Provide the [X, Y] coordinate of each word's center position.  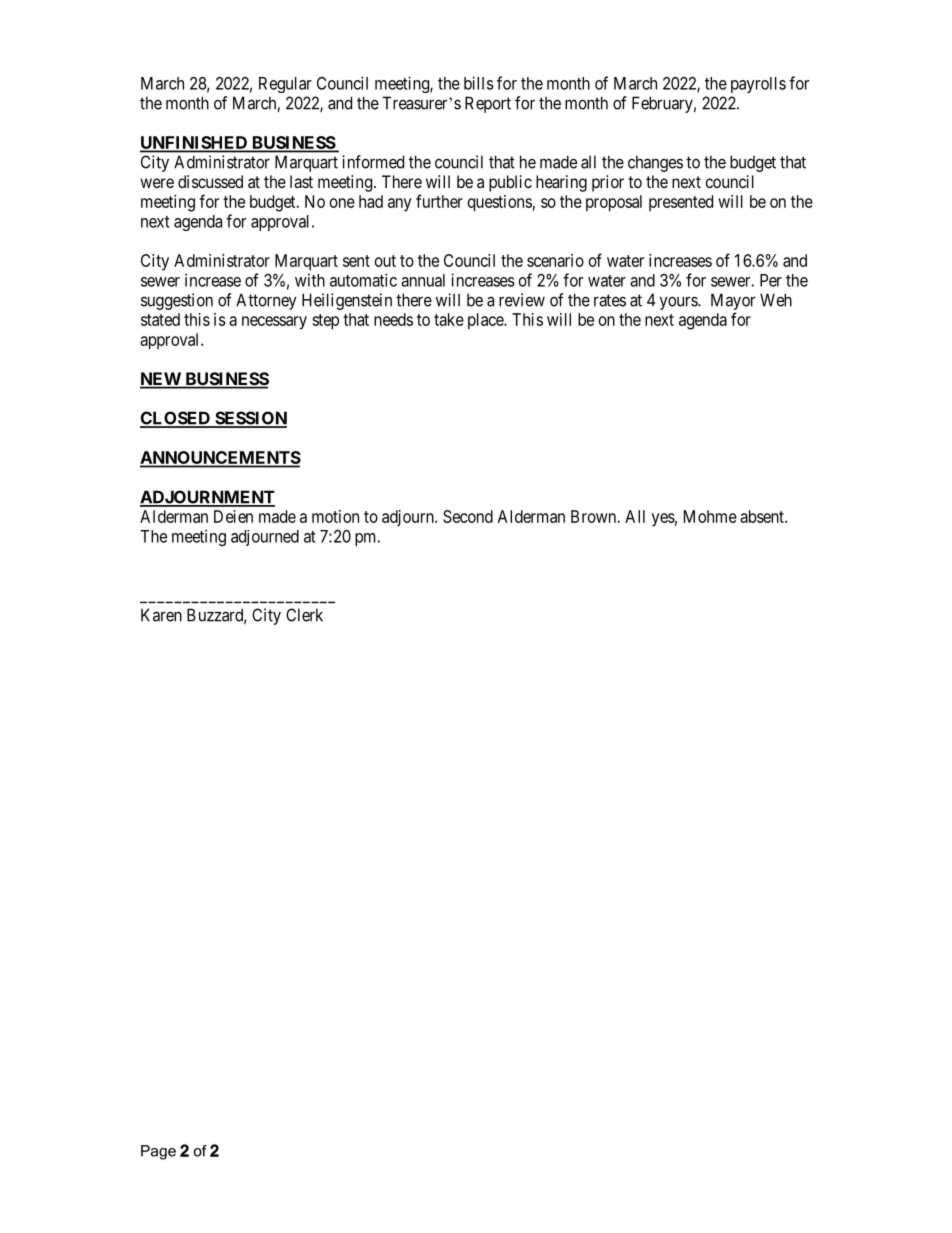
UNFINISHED [195, 144]
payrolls [758, 85]
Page [158, 1152]
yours [679, 303]
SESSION [250, 419]
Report [488, 104]
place [486, 321]
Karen [161, 615]
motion [335, 516]
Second [468, 516]
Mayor [733, 301]
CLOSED [176, 419]
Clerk [304, 615]
